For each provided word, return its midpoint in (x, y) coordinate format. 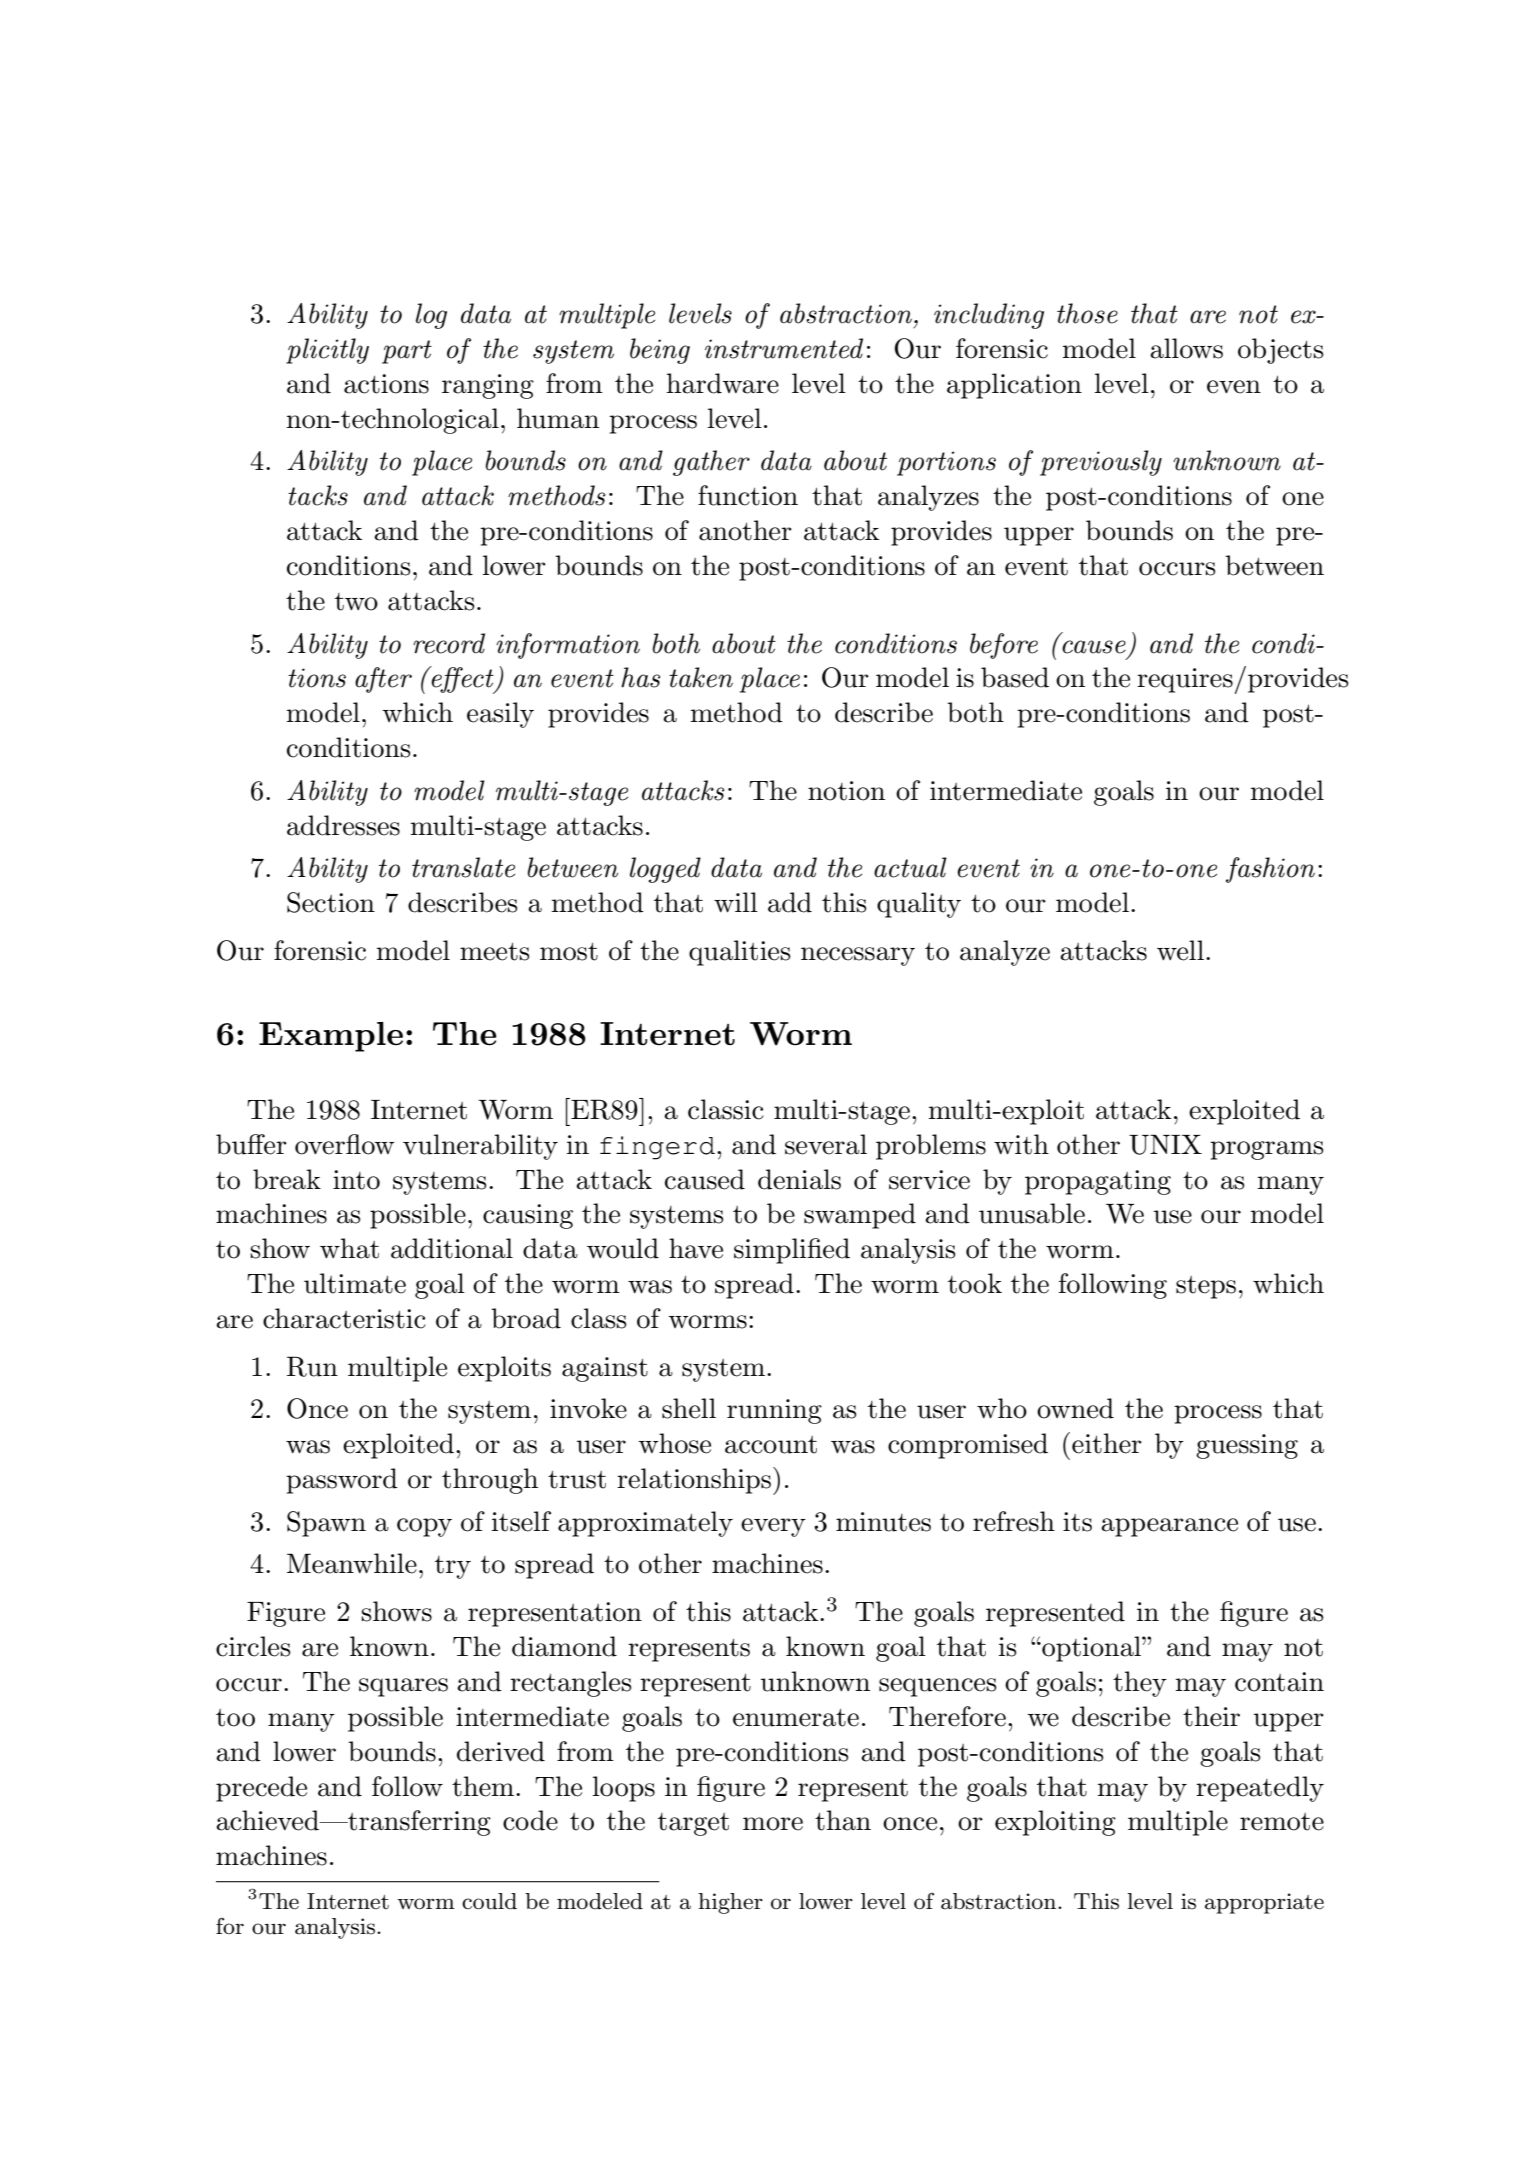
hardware (723, 383)
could (489, 1901)
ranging (488, 386)
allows (1186, 348)
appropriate (1264, 1903)
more (773, 1824)
